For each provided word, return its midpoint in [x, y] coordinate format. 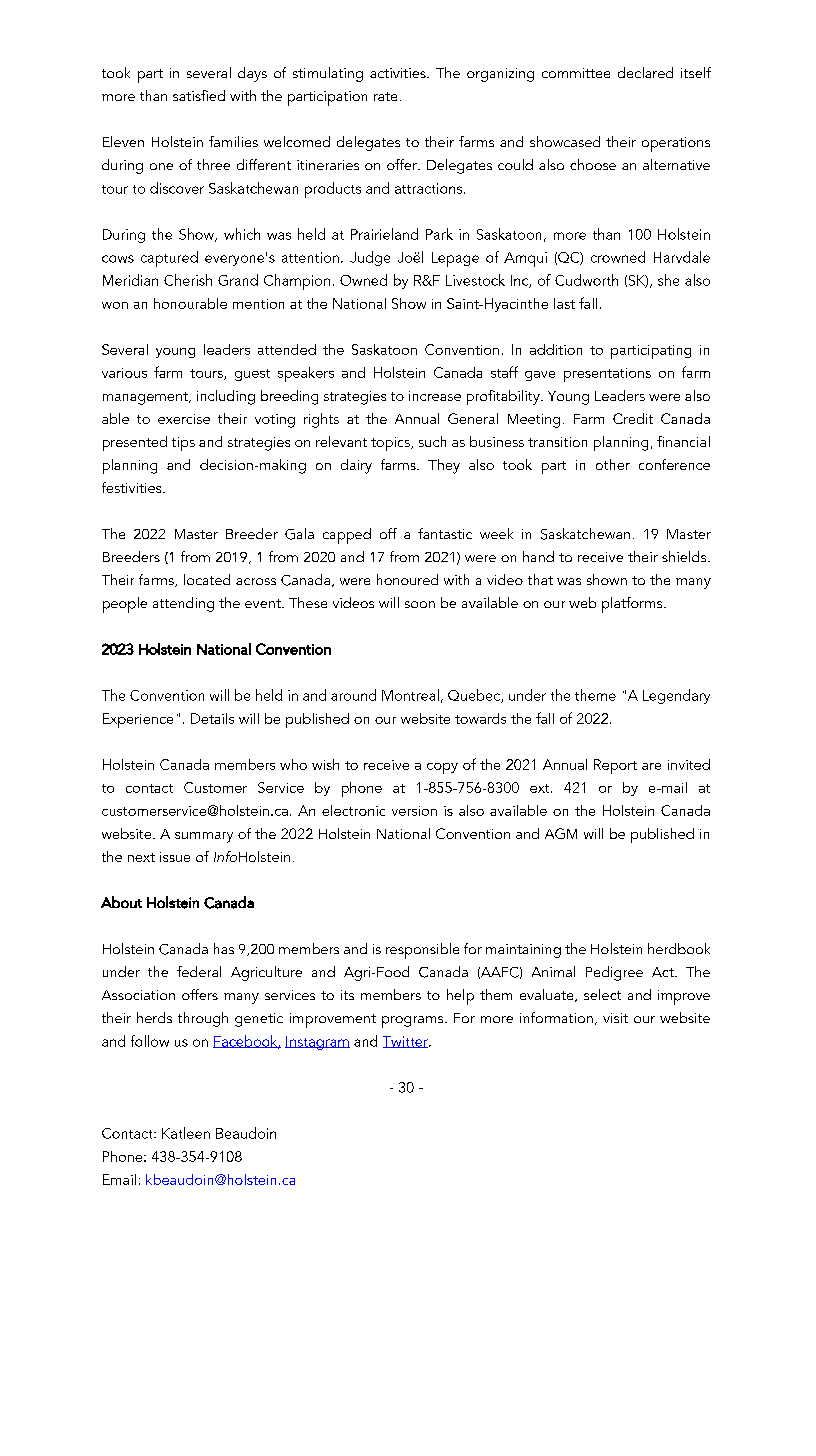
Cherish [188, 280]
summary [204, 837]
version [414, 811]
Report [615, 766]
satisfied [199, 95]
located [207, 579]
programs [414, 1022]
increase [435, 396]
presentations [607, 375]
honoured [407, 579]
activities [399, 73]
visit [615, 1018]
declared [645, 72]
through [203, 1019]
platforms [633, 605]
